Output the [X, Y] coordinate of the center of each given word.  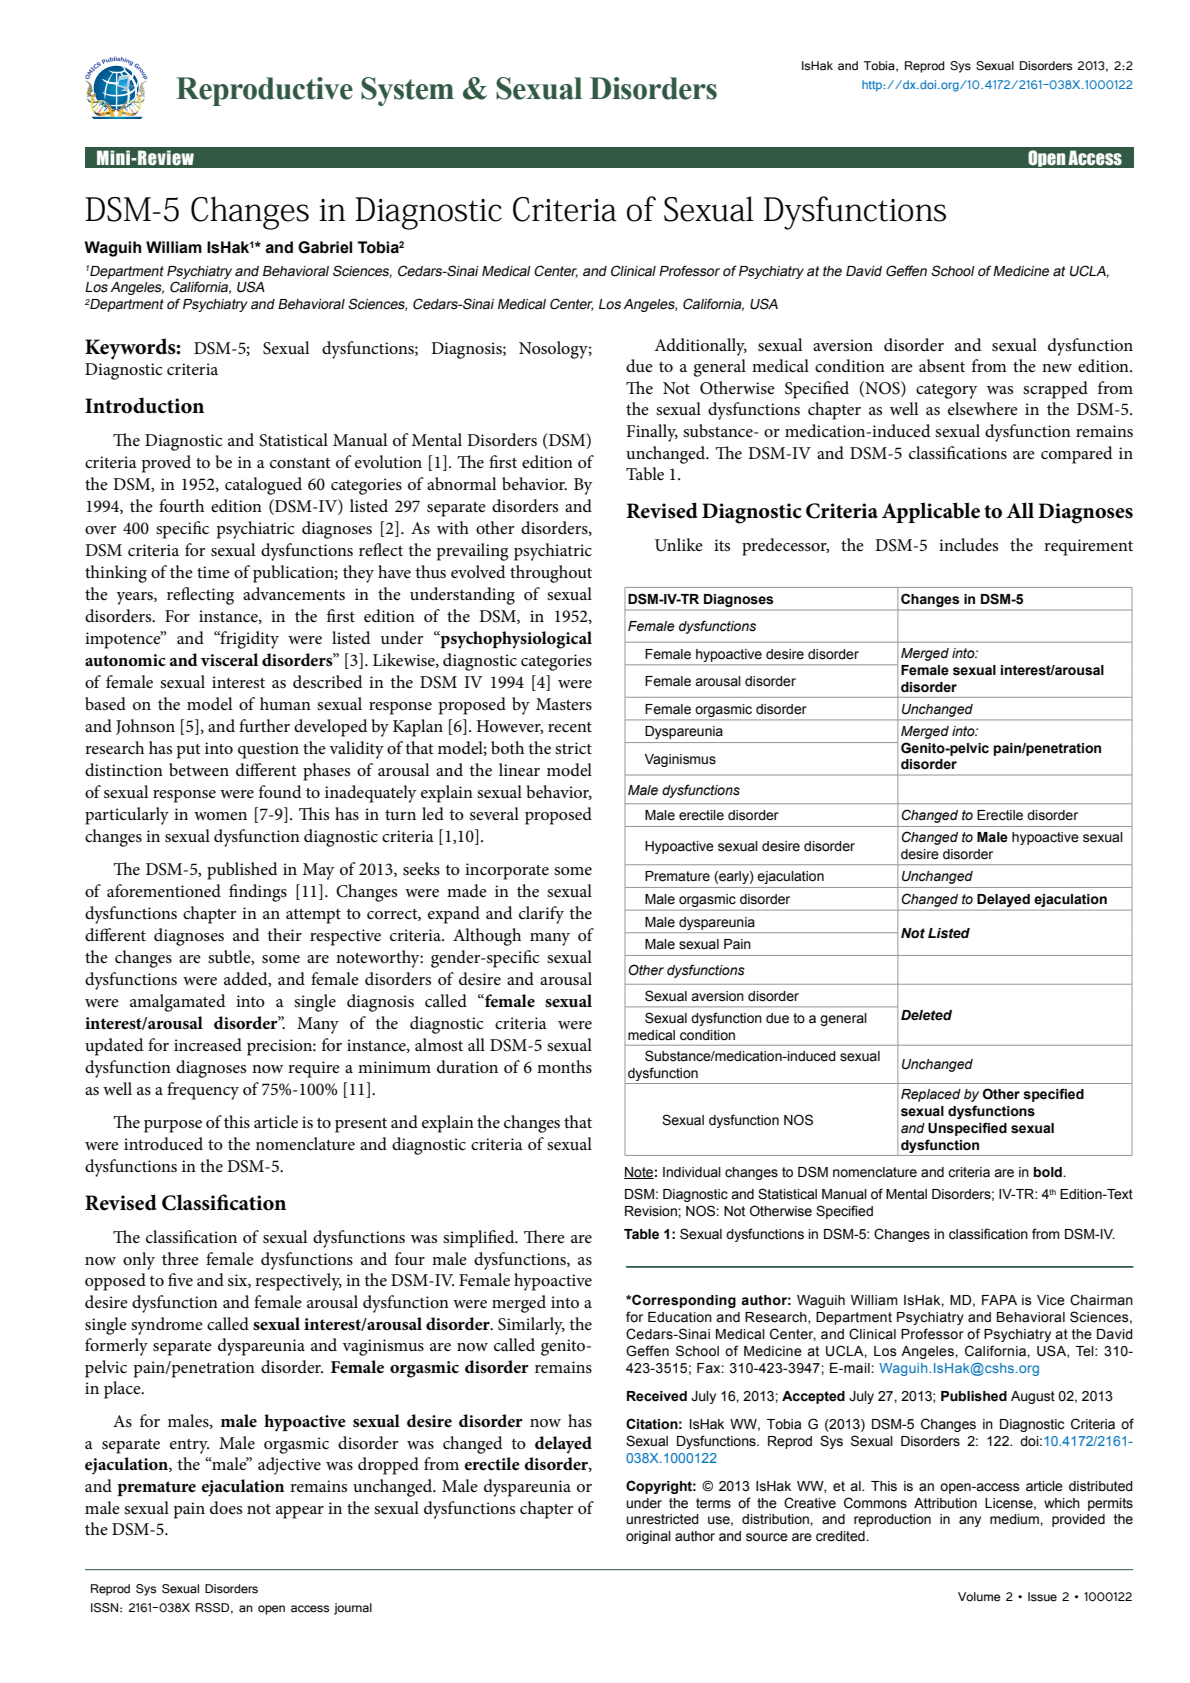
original [648, 1537]
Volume [979, 1597]
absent [942, 366]
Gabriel [325, 247]
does [226, 1508]
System [407, 91]
